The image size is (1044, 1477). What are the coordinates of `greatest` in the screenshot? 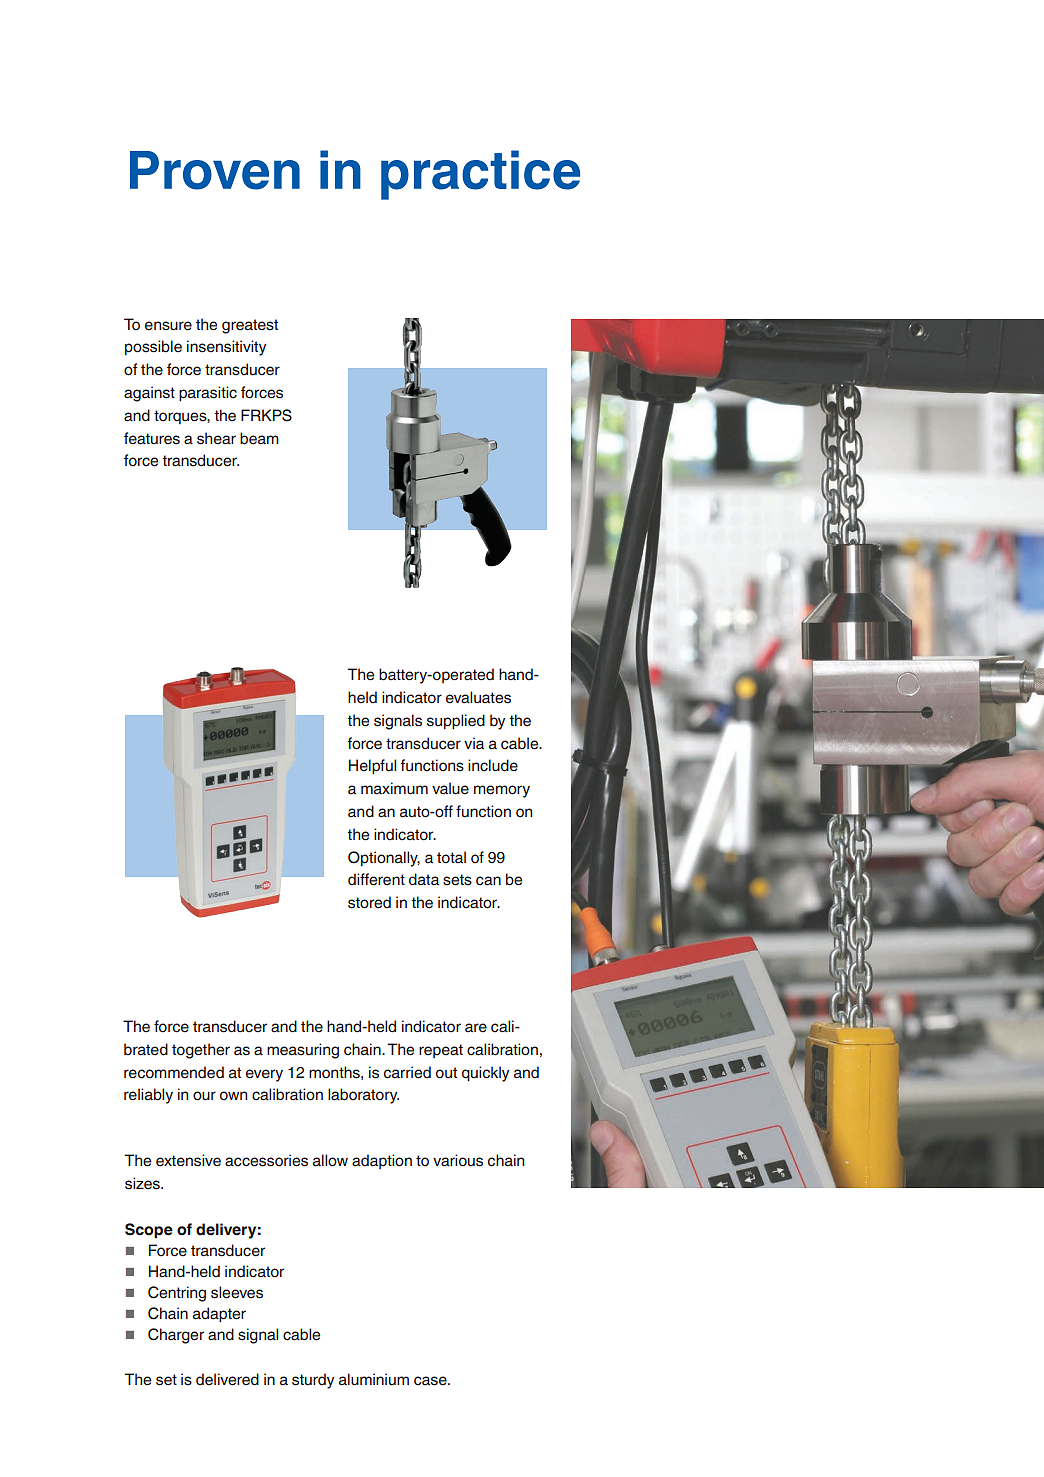 It's located at (250, 326).
